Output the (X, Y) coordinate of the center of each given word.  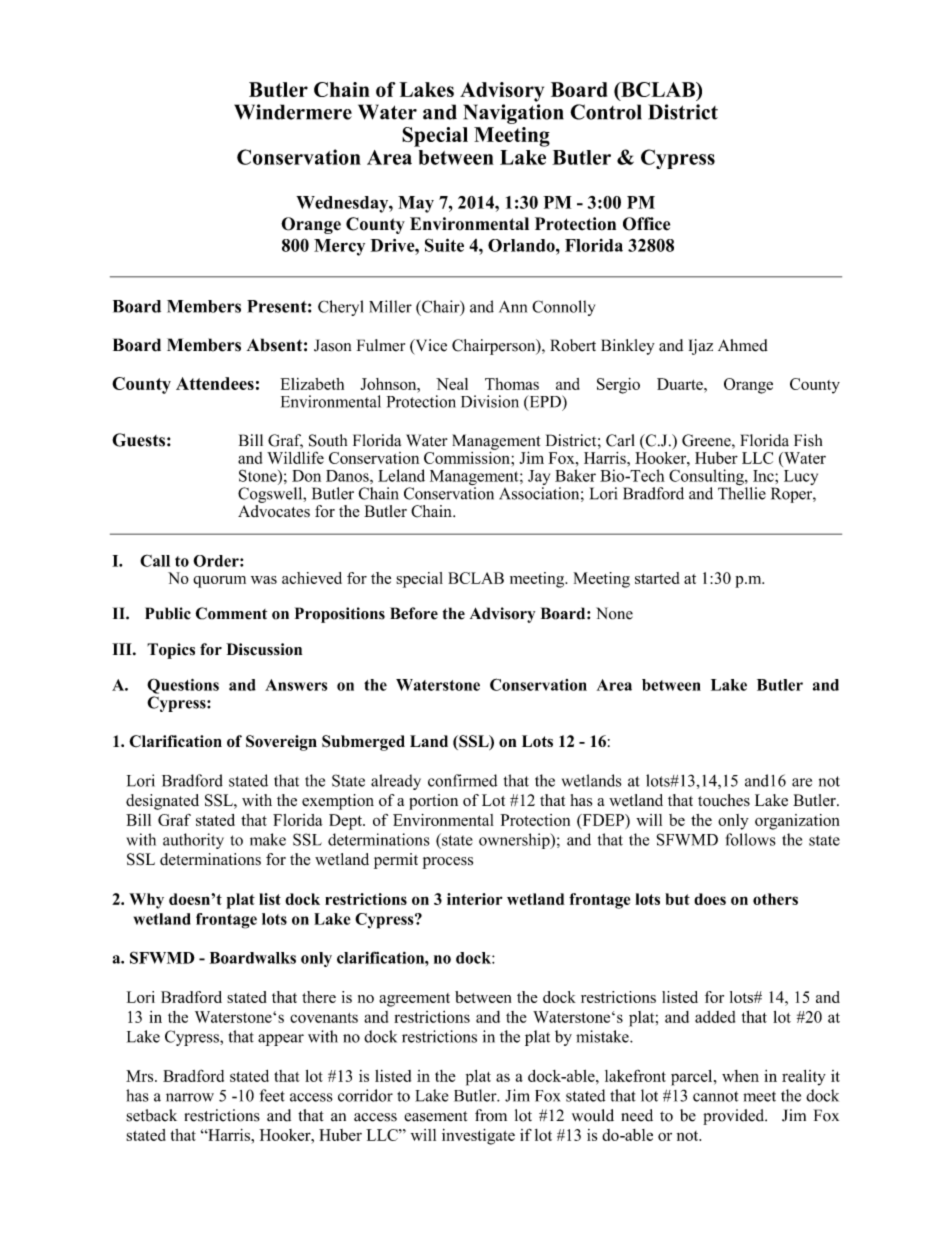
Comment (231, 613)
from (491, 1115)
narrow (190, 1097)
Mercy (339, 247)
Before (414, 613)
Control (606, 112)
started (657, 578)
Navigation (514, 114)
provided (735, 1117)
